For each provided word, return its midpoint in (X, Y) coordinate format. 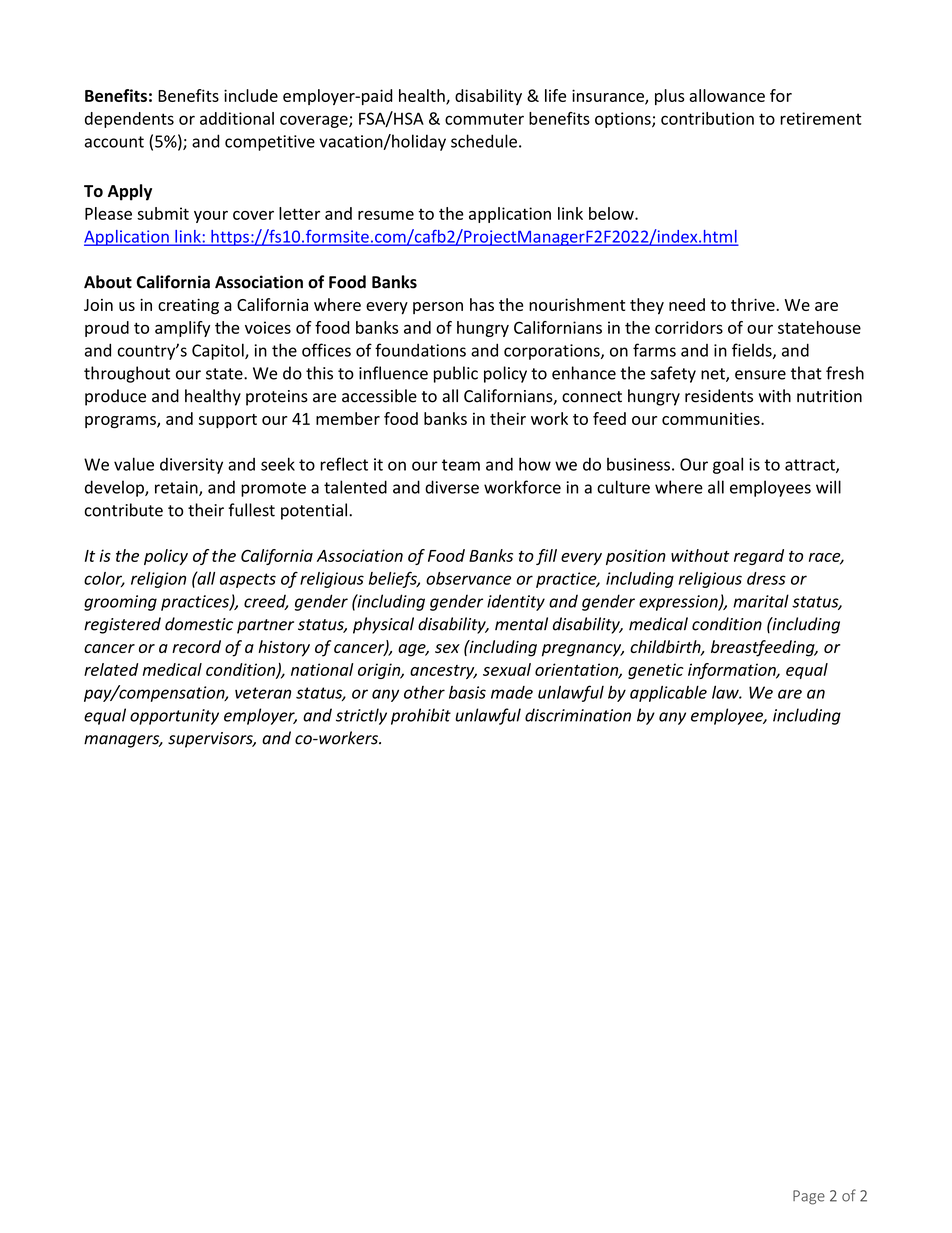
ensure (760, 375)
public (456, 374)
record (196, 646)
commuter (484, 119)
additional (237, 118)
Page (809, 1197)
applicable (668, 694)
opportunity (174, 717)
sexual (507, 669)
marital (761, 601)
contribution (707, 118)
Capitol (219, 351)
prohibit (421, 716)
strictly (361, 716)
